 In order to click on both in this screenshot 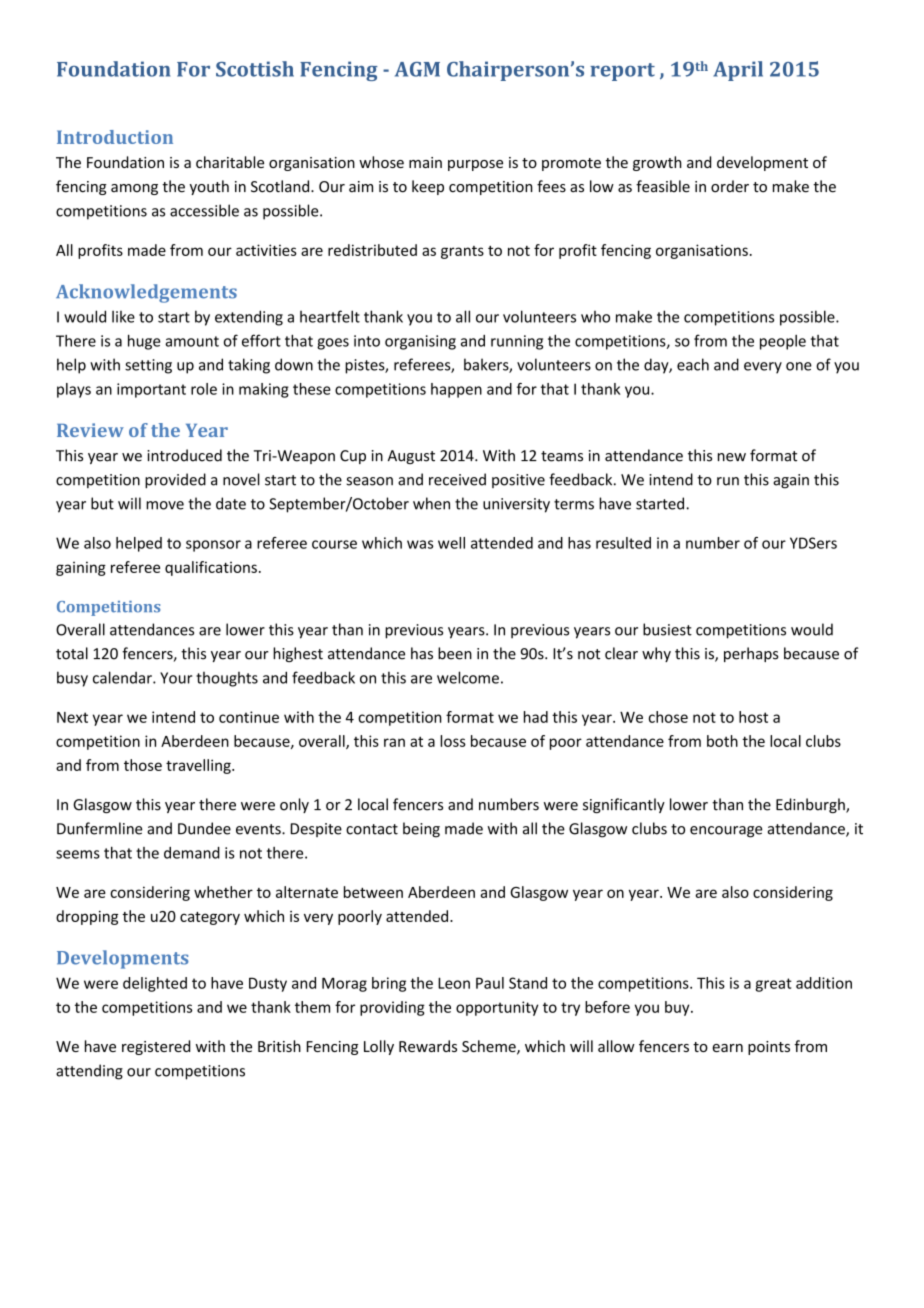, I will do `click(722, 741)`.
